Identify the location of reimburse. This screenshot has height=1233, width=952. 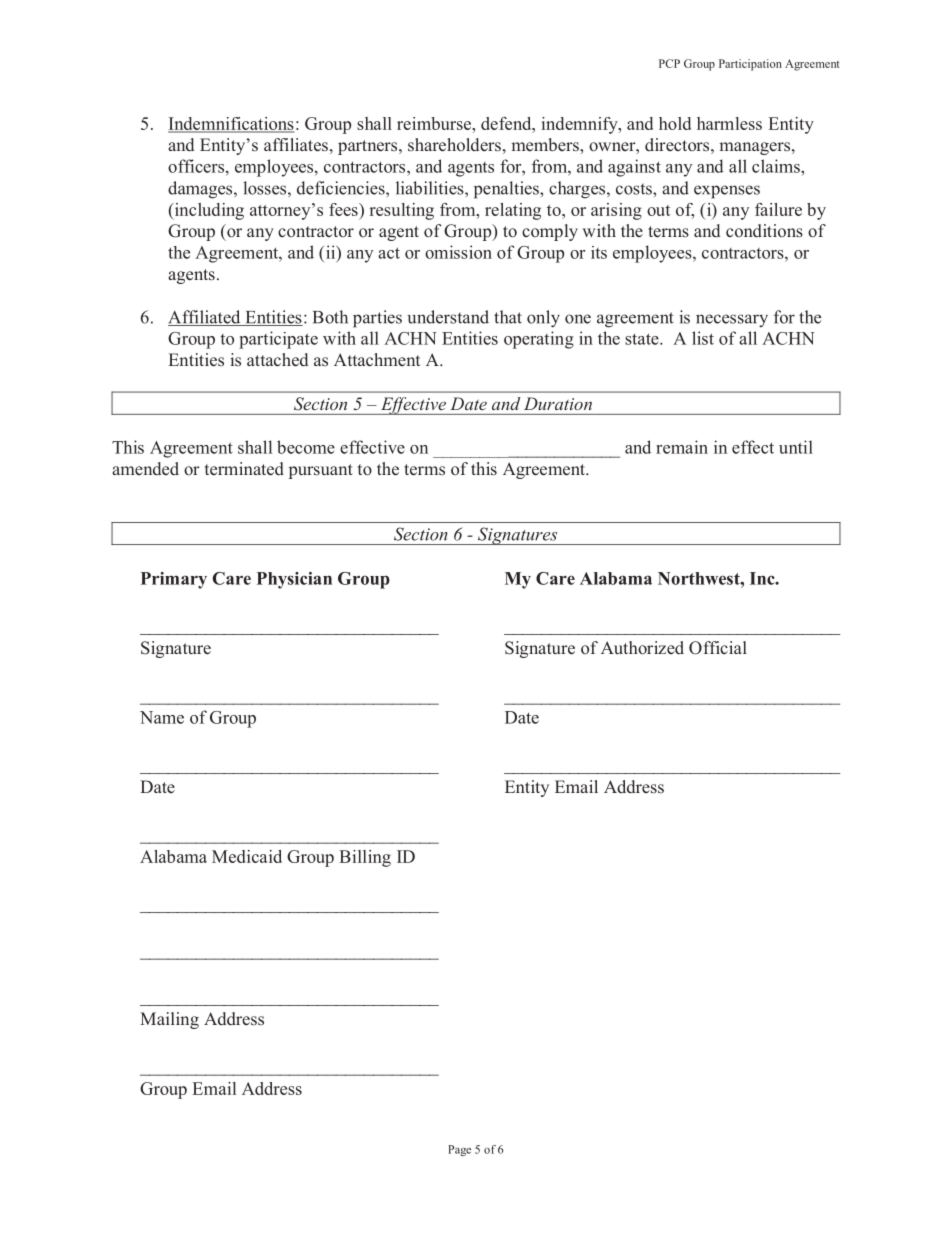
(435, 123).
